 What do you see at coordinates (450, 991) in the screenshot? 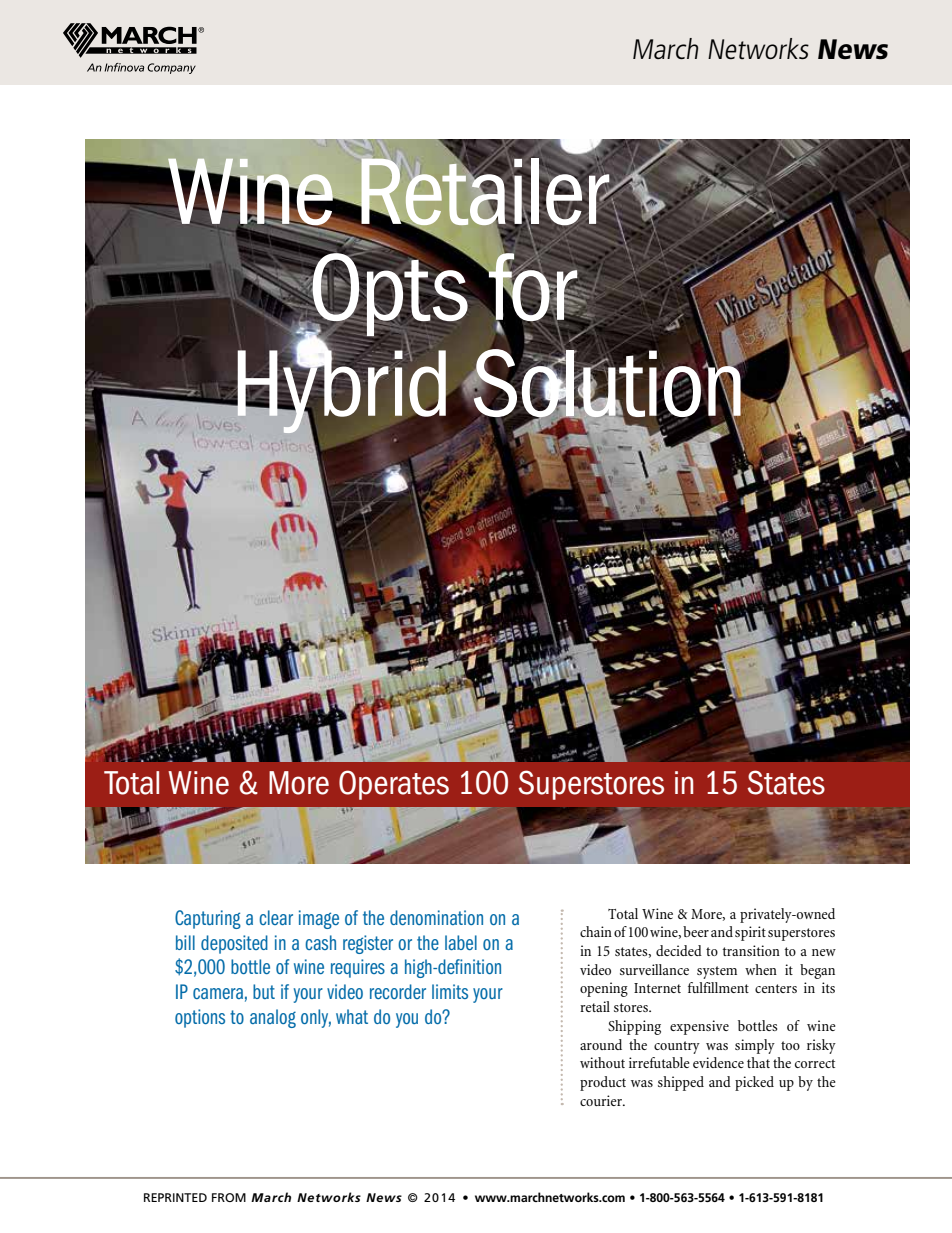
I see `limits` at bounding box center [450, 991].
